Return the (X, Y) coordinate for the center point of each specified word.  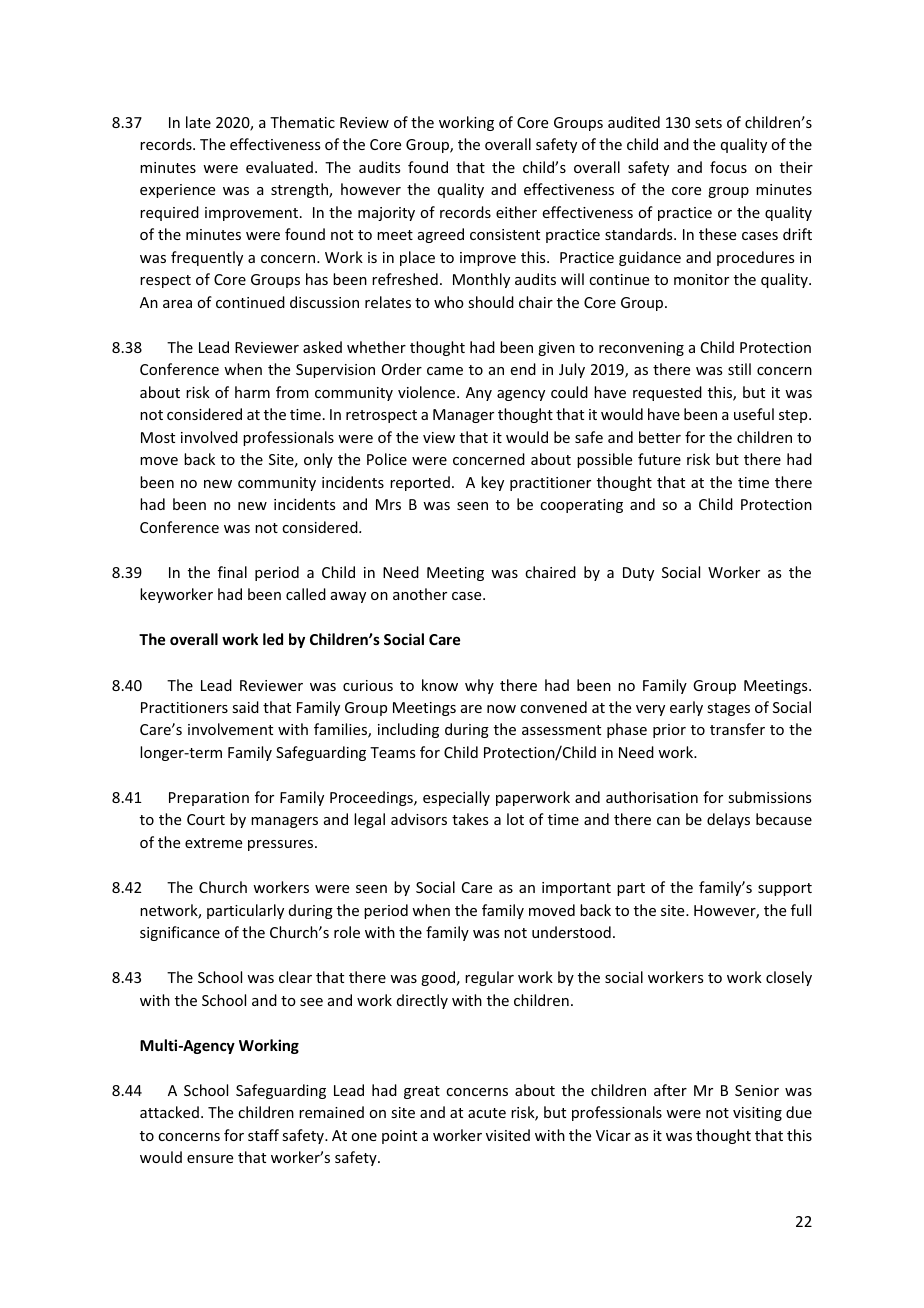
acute (487, 1113)
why (479, 686)
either (516, 212)
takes (470, 819)
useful (754, 414)
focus (728, 167)
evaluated (279, 167)
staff (263, 1135)
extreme (213, 843)
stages (728, 709)
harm (252, 392)
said (245, 707)
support (785, 889)
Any (479, 394)
